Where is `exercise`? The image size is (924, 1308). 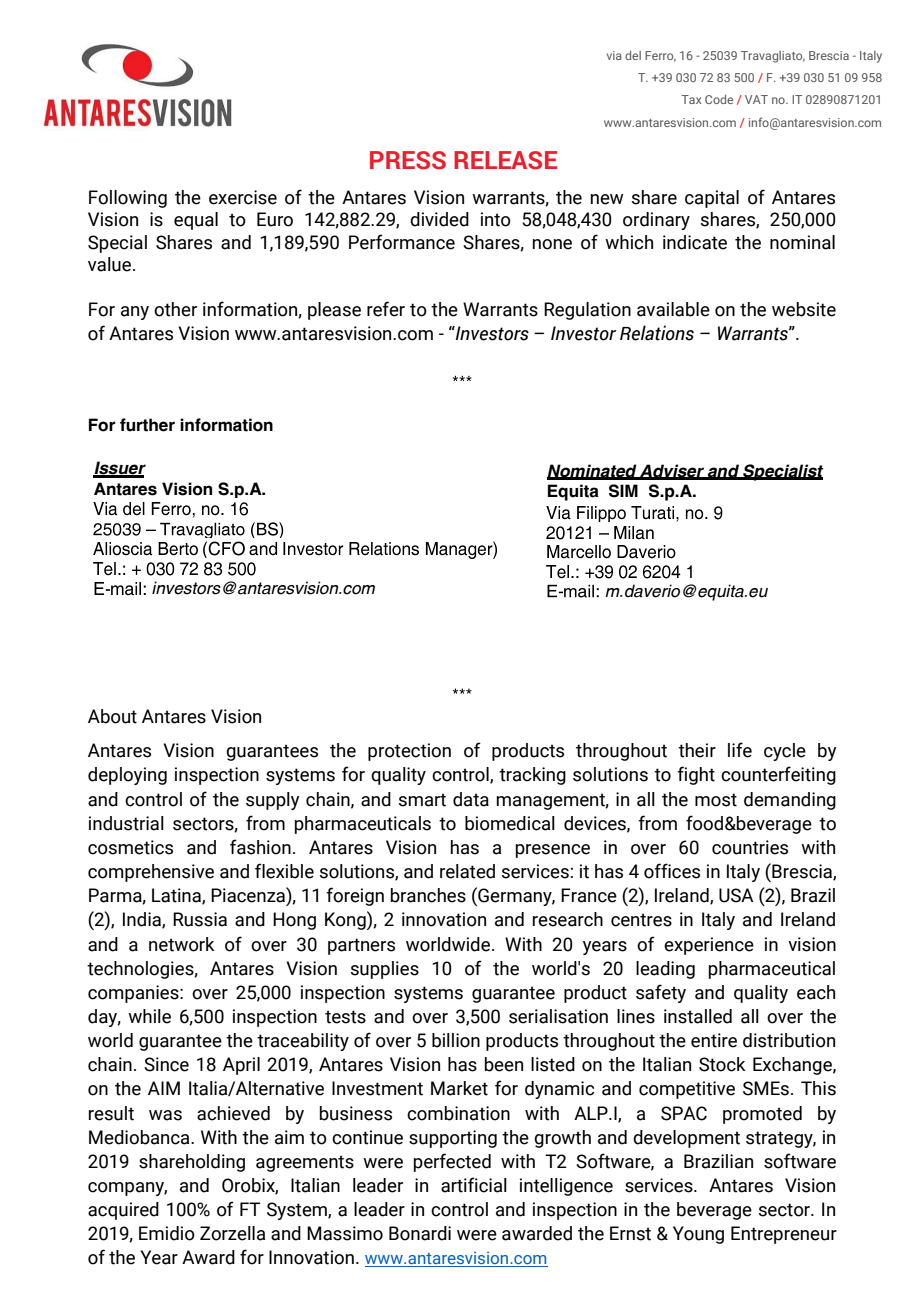 exercise is located at coordinates (243, 197).
